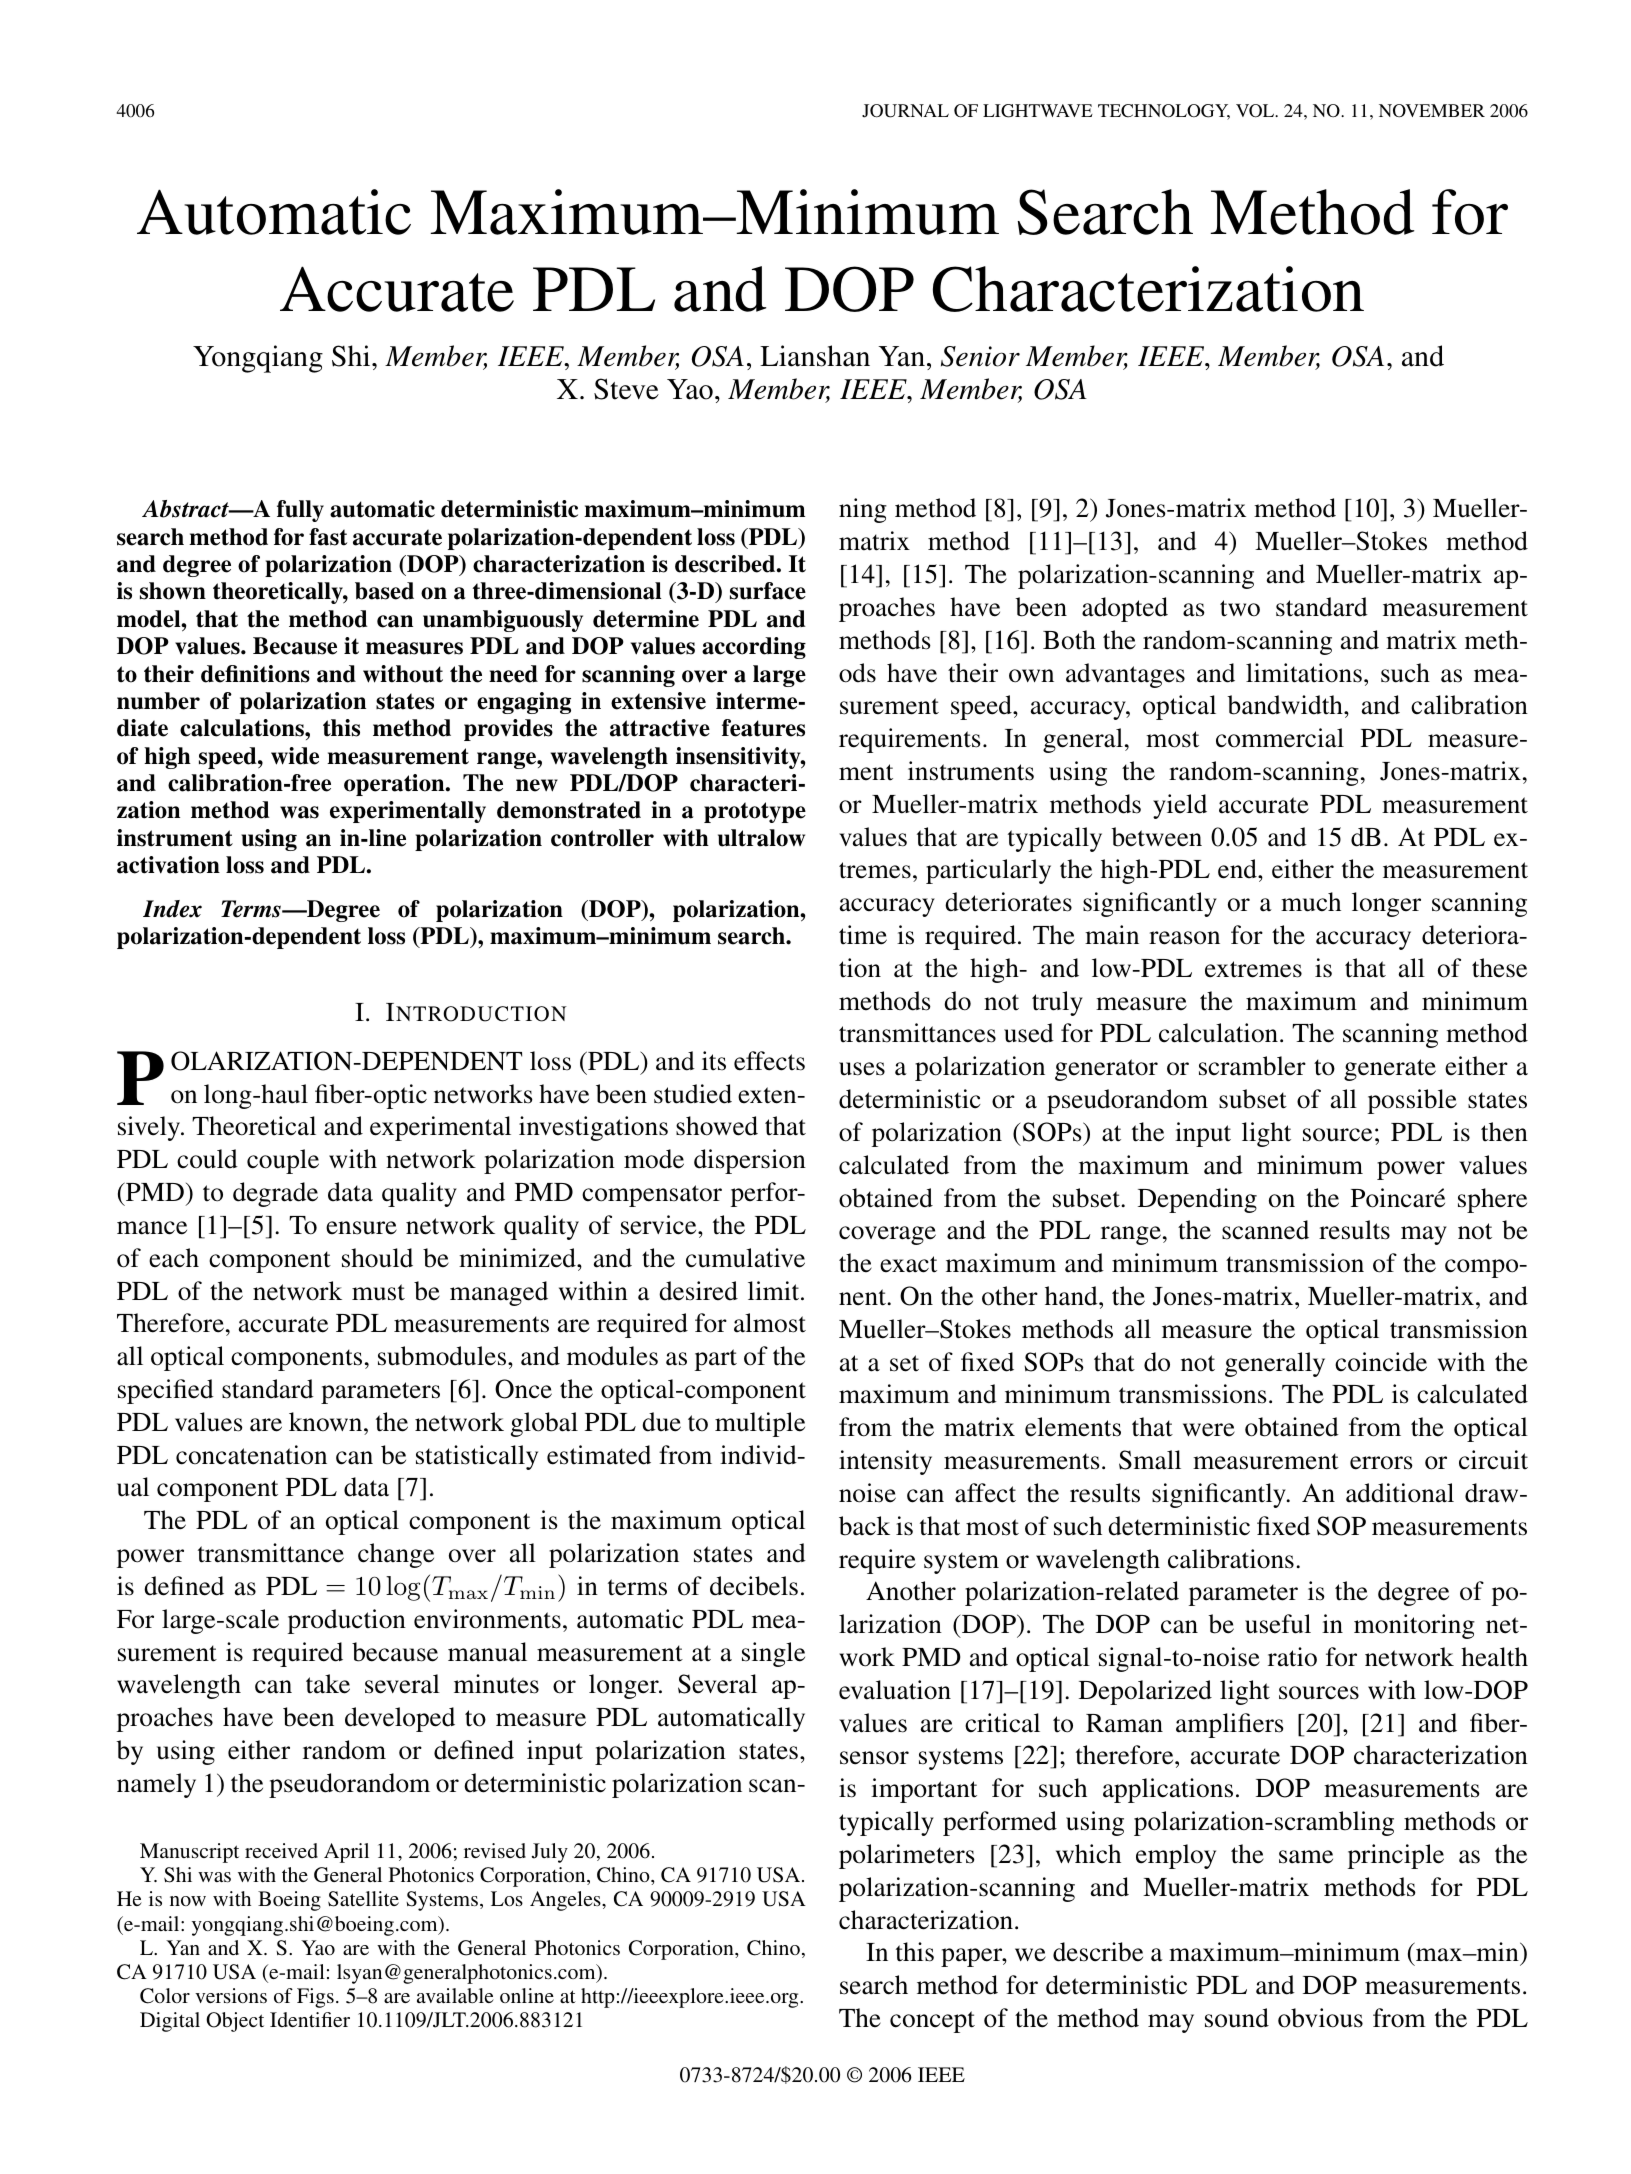  What do you see at coordinates (885, 1462) in the page?
I see `intensity` at bounding box center [885, 1462].
